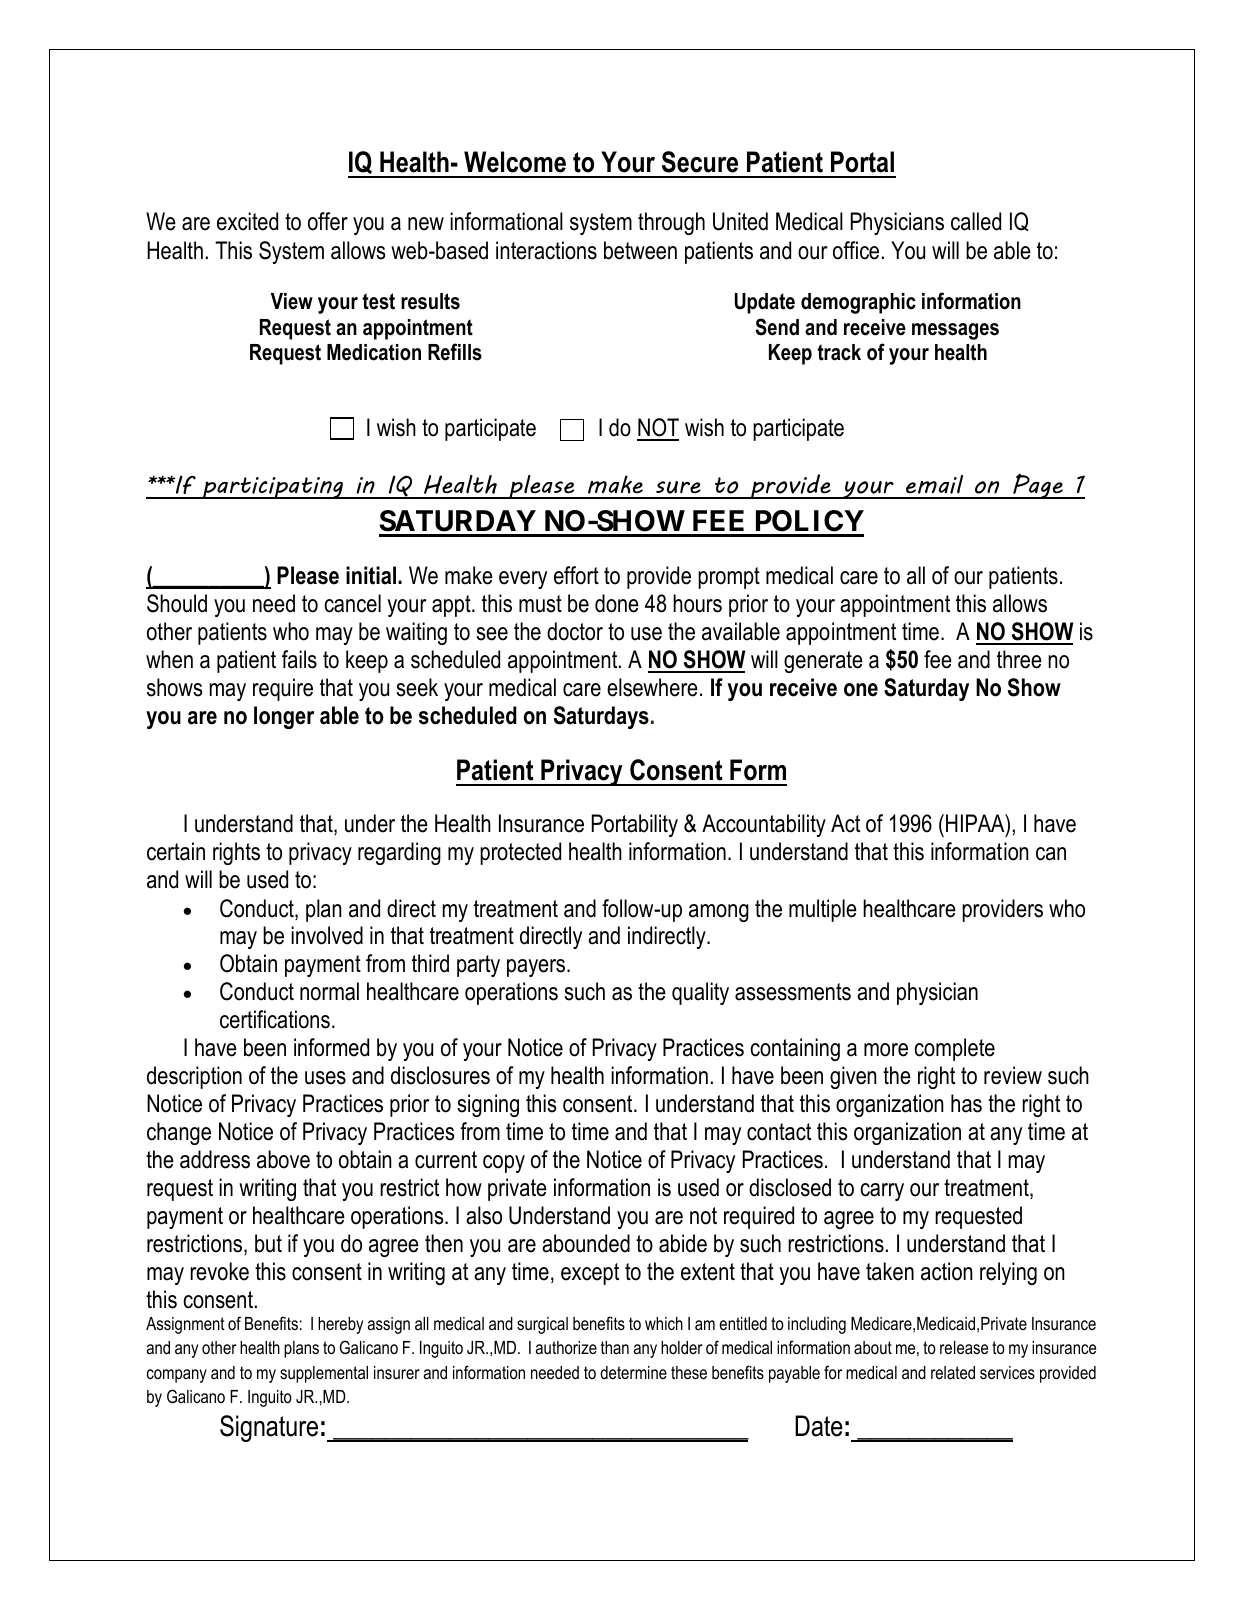 This image has width=1243, height=1609. I want to click on effort, so click(576, 575).
